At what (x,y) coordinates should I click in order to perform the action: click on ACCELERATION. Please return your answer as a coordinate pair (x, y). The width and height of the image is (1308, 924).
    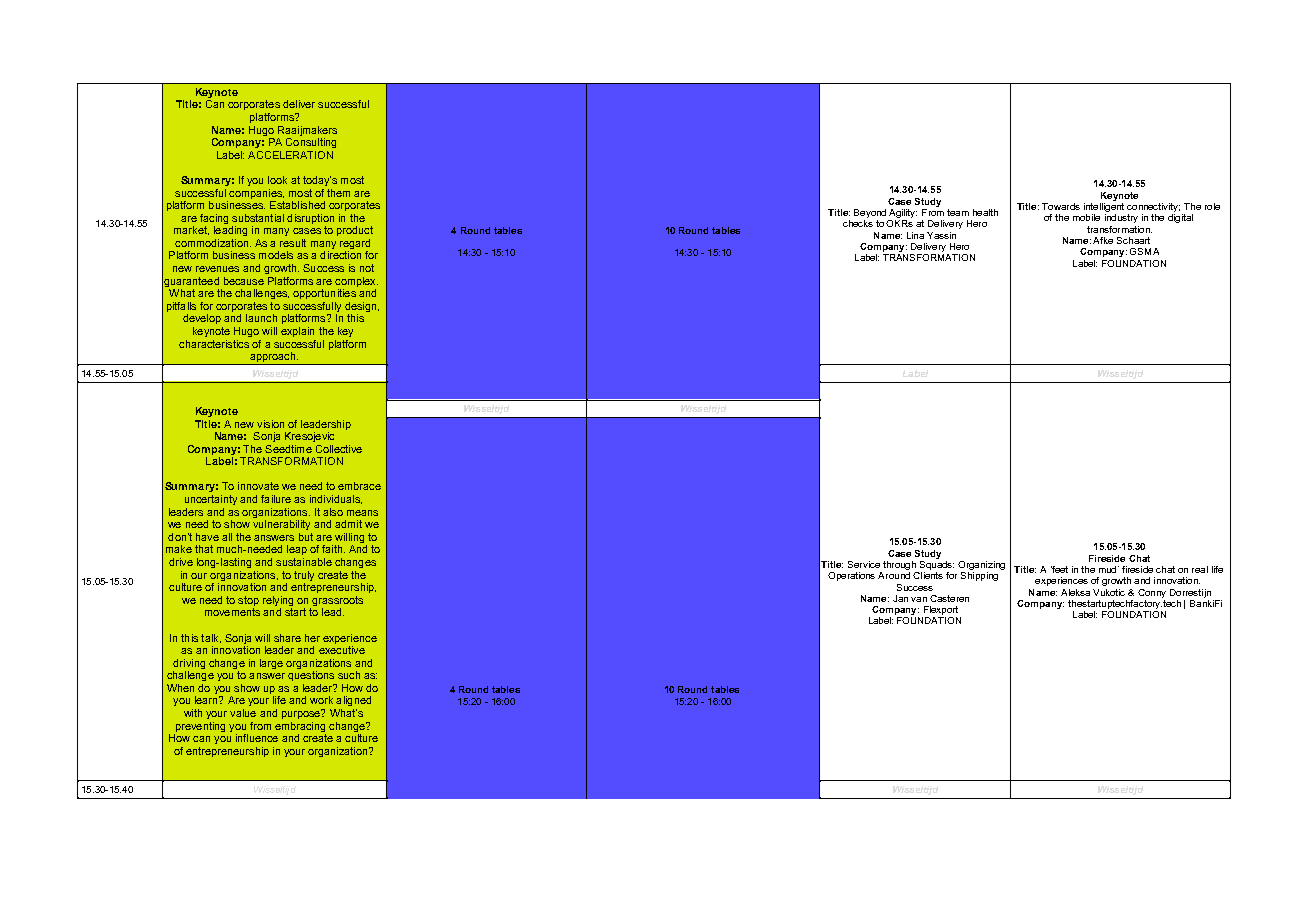
    Looking at the image, I should click on (290, 155).
